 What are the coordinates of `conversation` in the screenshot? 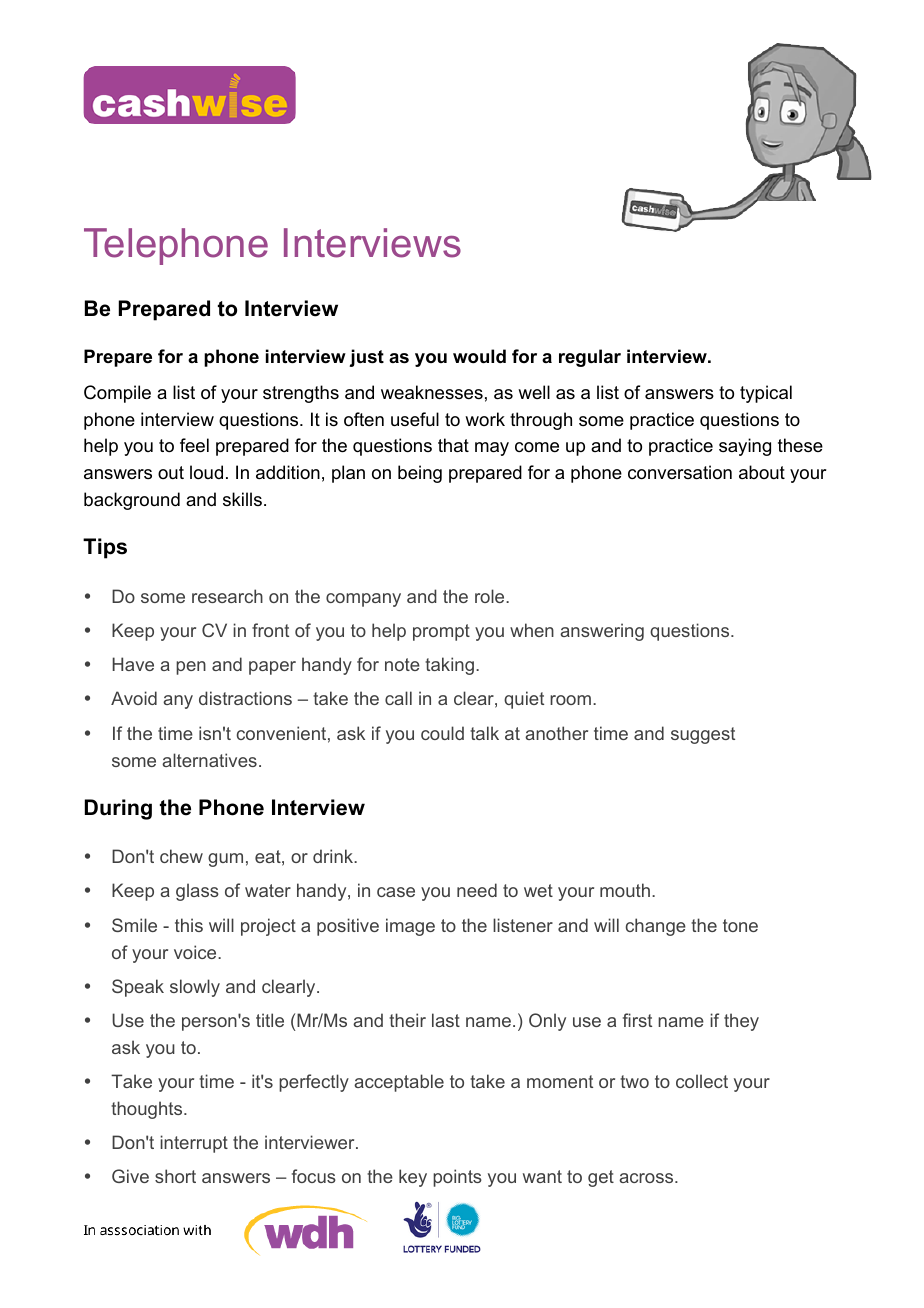 It's located at (680, 472).
